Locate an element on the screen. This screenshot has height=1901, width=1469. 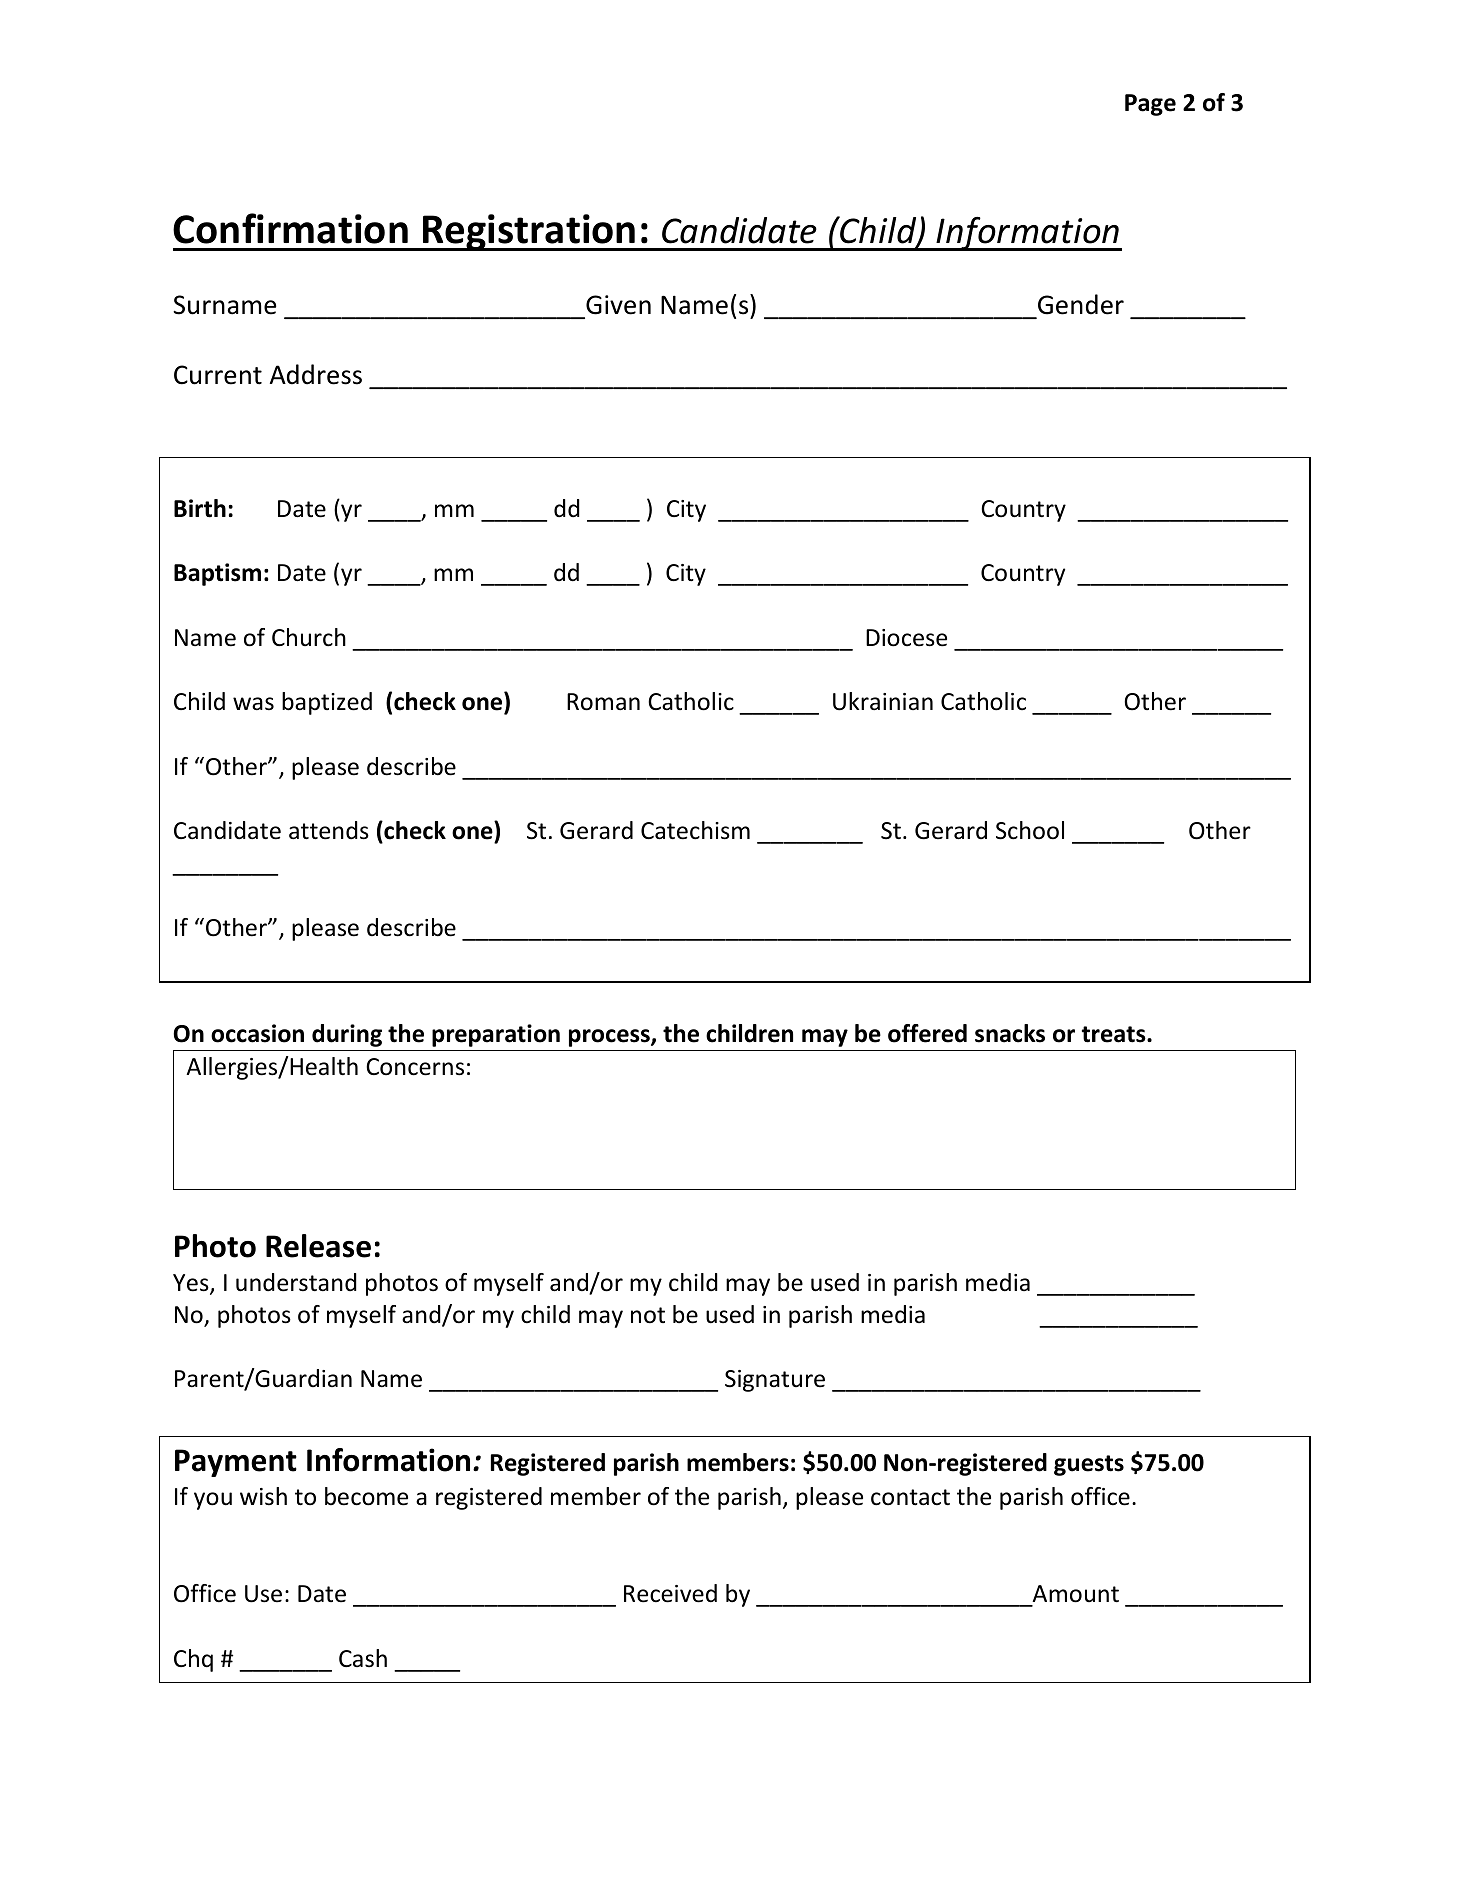
Roman is located at coordinates (603, 702).
